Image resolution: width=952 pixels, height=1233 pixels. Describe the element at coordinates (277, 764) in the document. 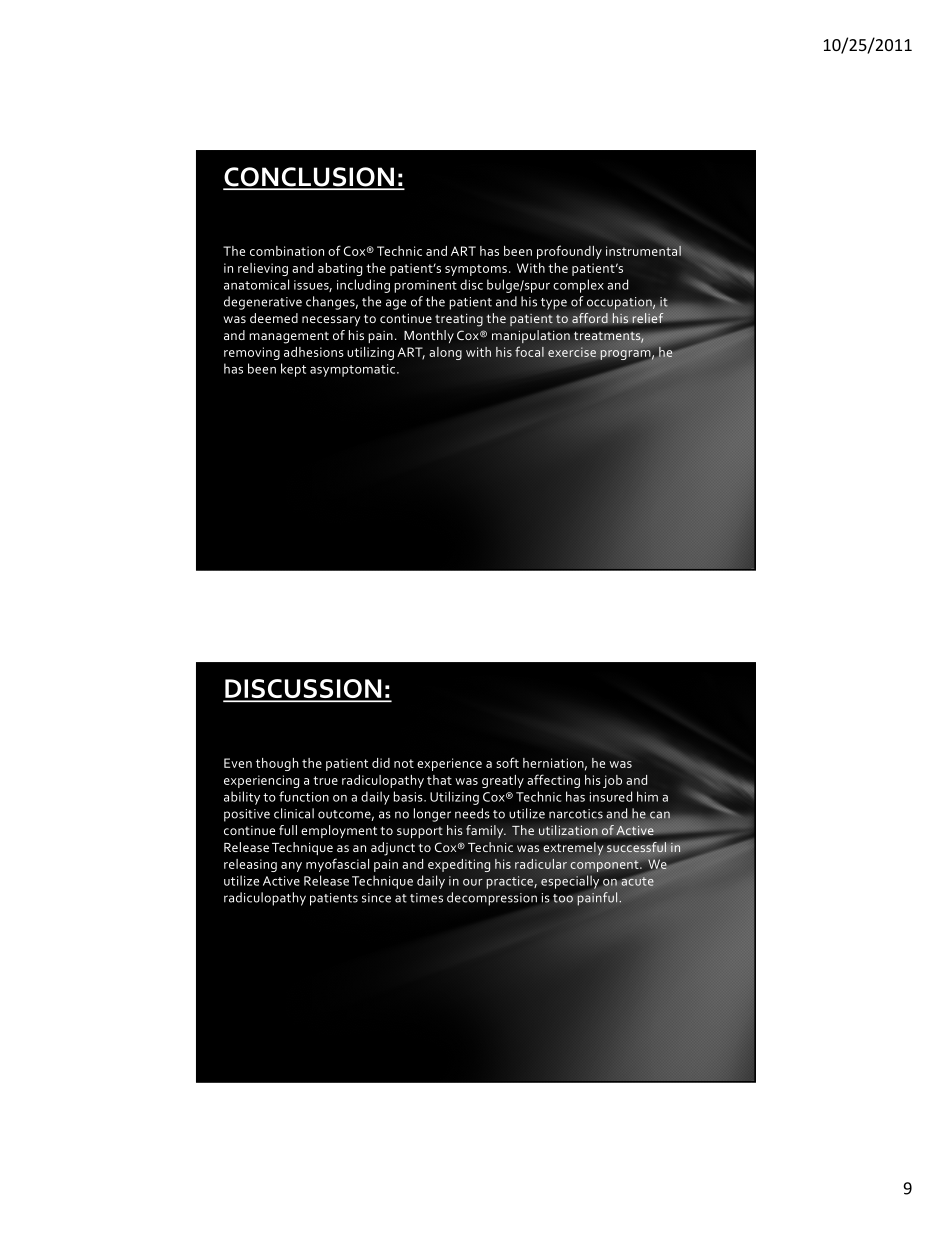

I see `though` at that location.
